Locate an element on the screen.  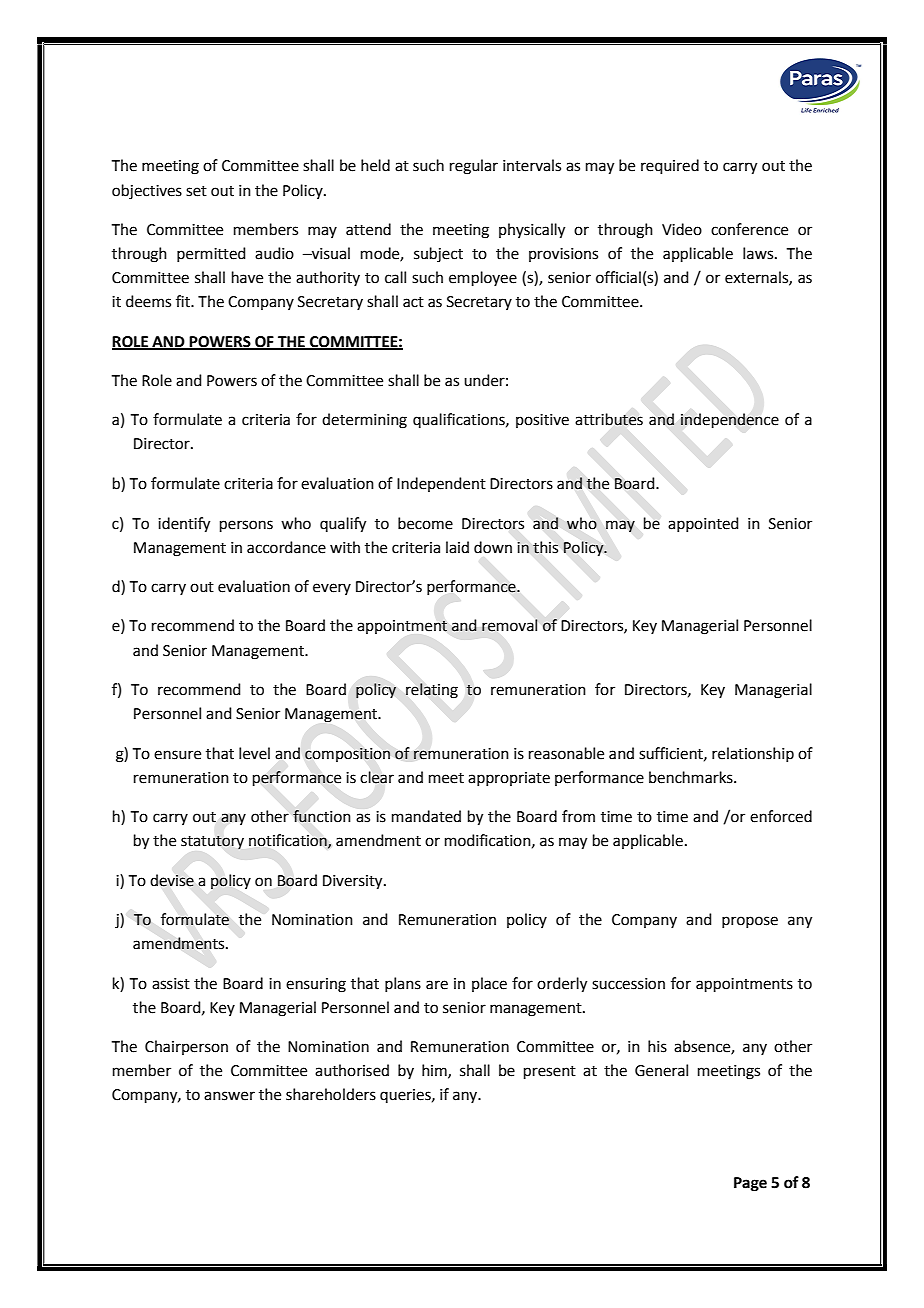
present is located at coordinates (550, 1072).
